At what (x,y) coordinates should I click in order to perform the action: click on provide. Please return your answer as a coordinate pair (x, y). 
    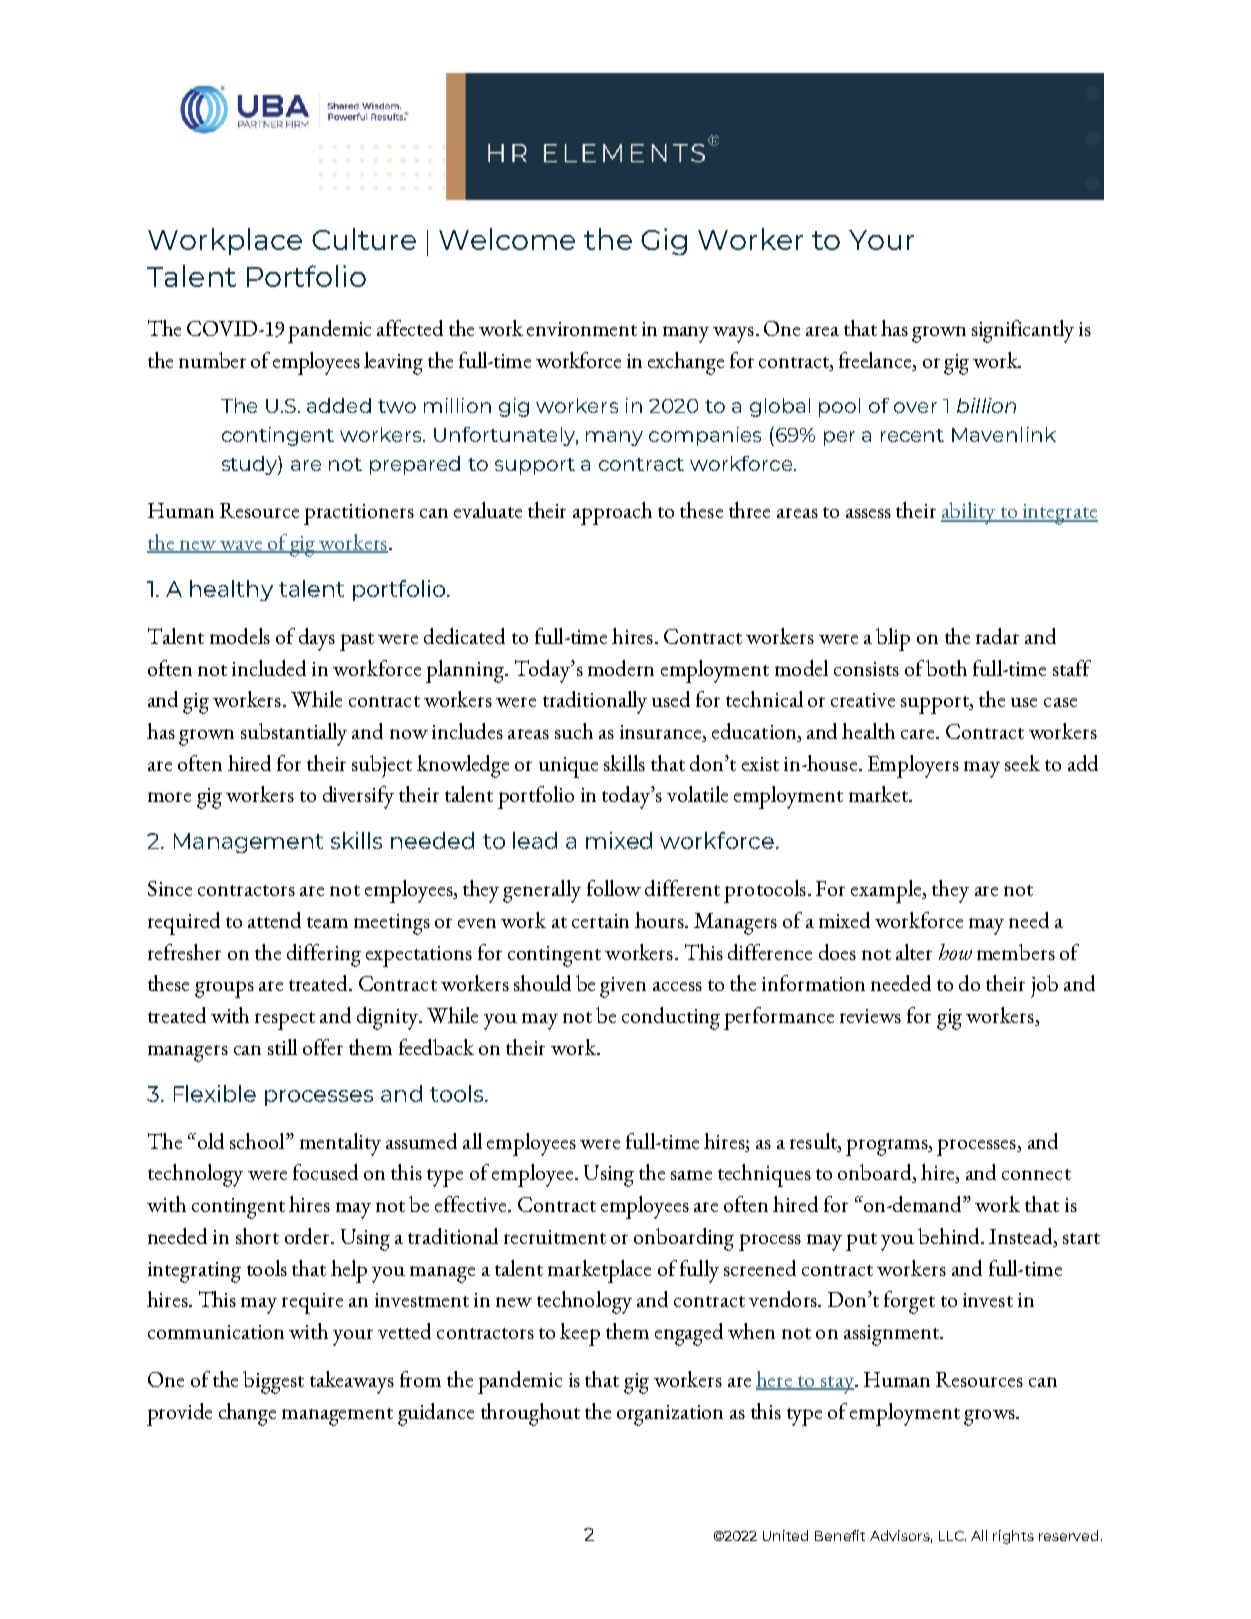
    Looking at the image, I should click on (179, 1414).
